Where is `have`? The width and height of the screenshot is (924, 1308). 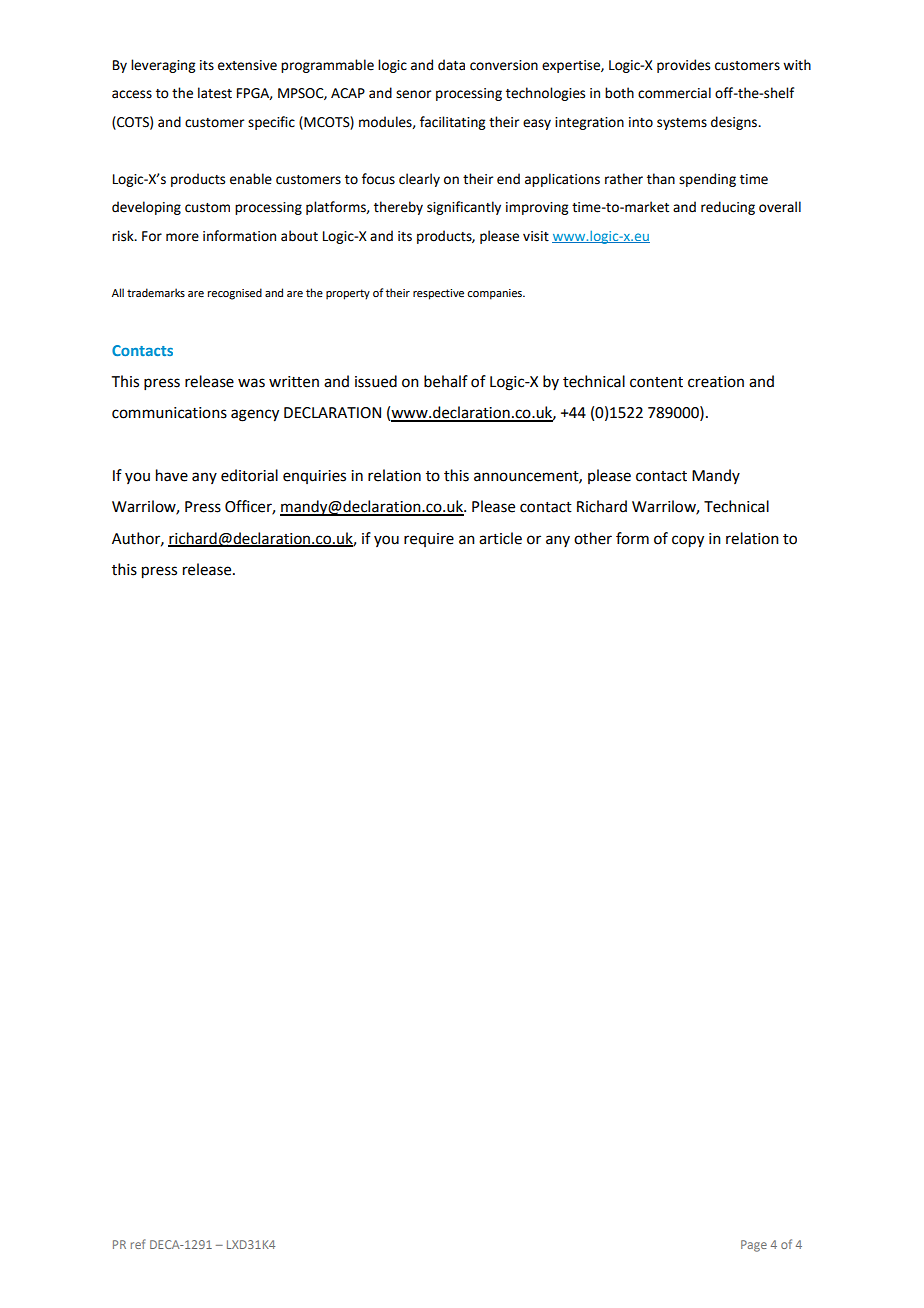
have is located at coordinates (172, 475).
